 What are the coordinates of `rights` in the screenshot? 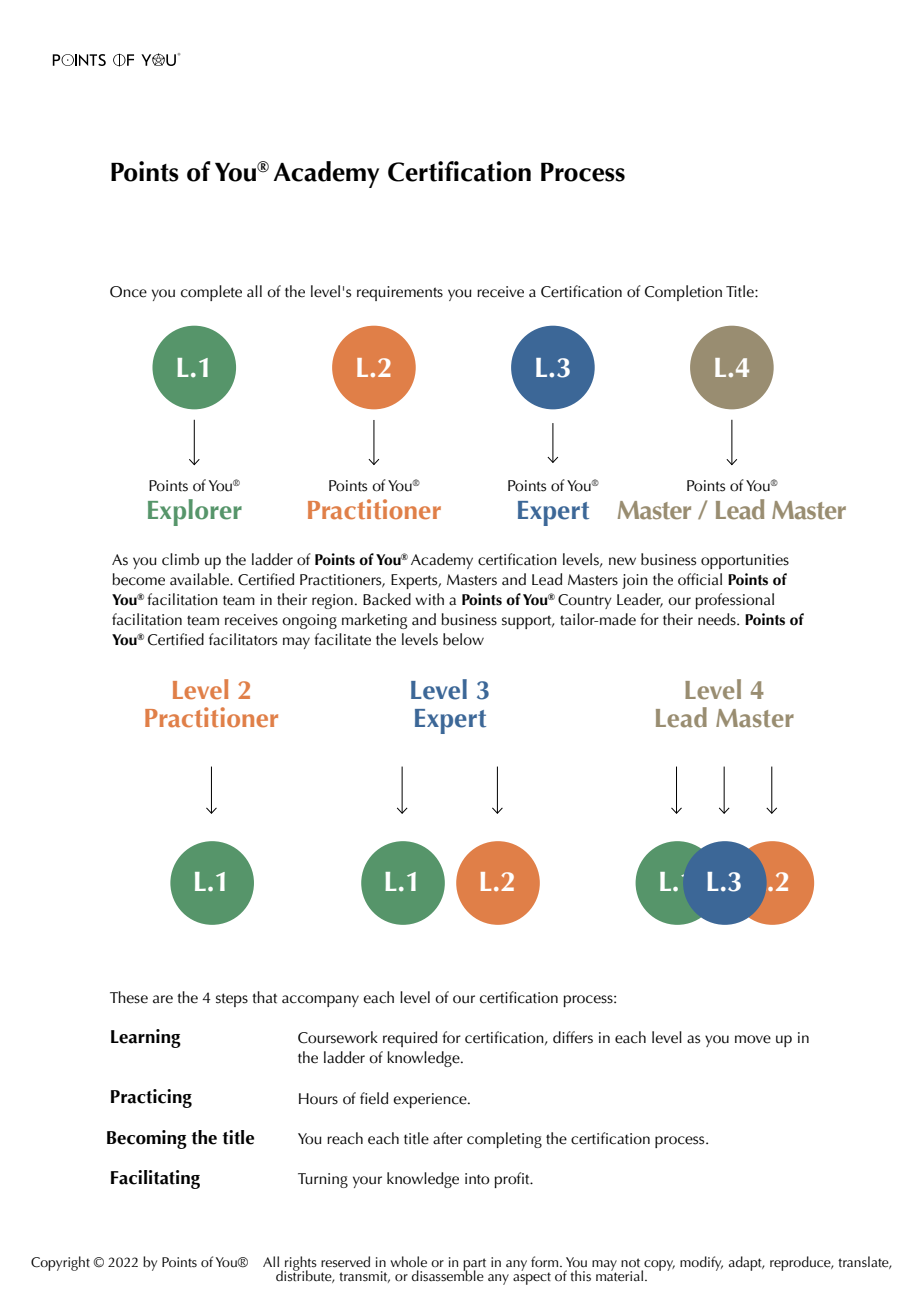 It's located at (300, 1264).
